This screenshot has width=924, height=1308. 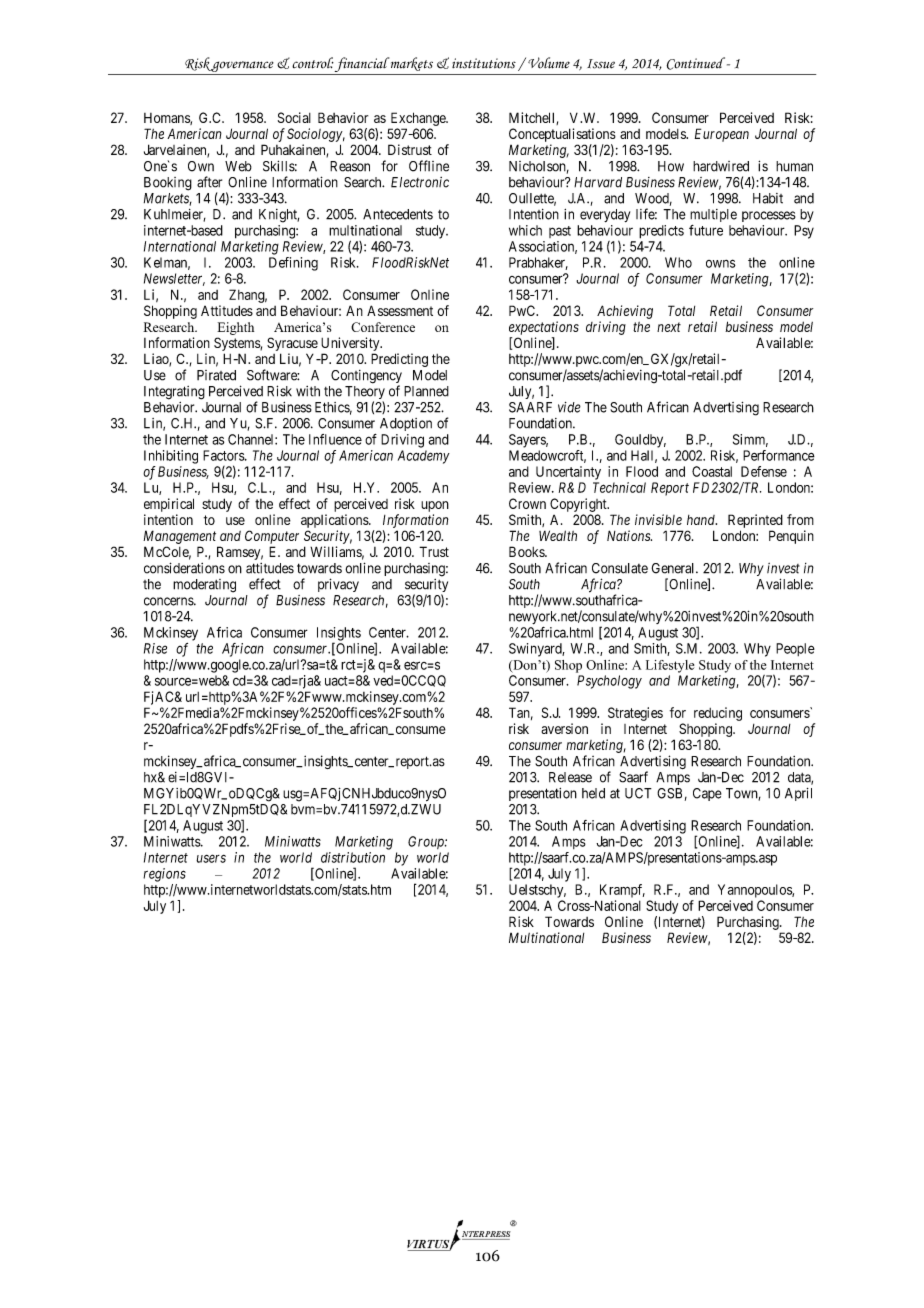 What do you see at coordinates (722, 135) in the screenshot?
I see `European` at bounding box center [722, 135].
